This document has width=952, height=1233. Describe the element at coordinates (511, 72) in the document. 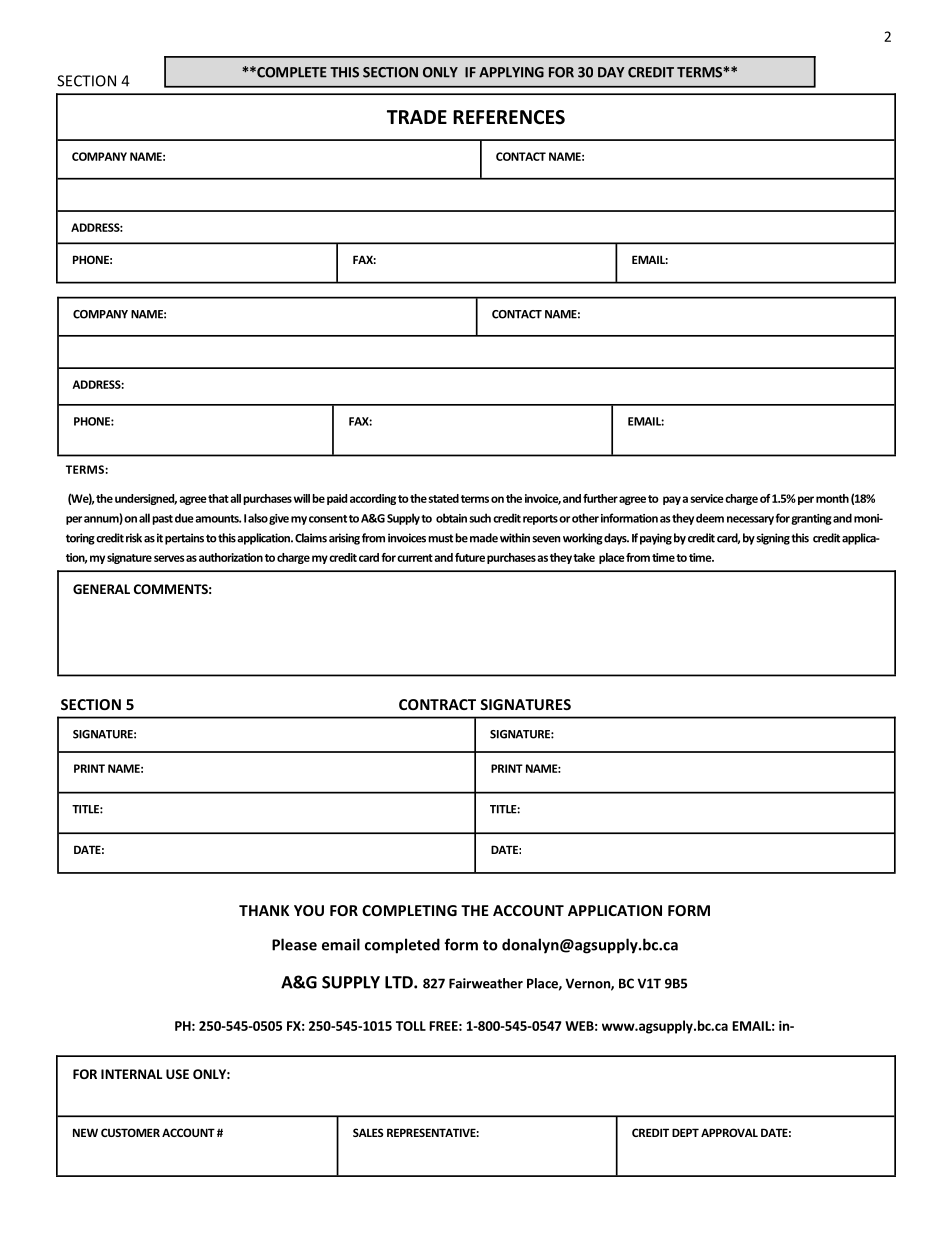

I see `APPLYING` at that location.
